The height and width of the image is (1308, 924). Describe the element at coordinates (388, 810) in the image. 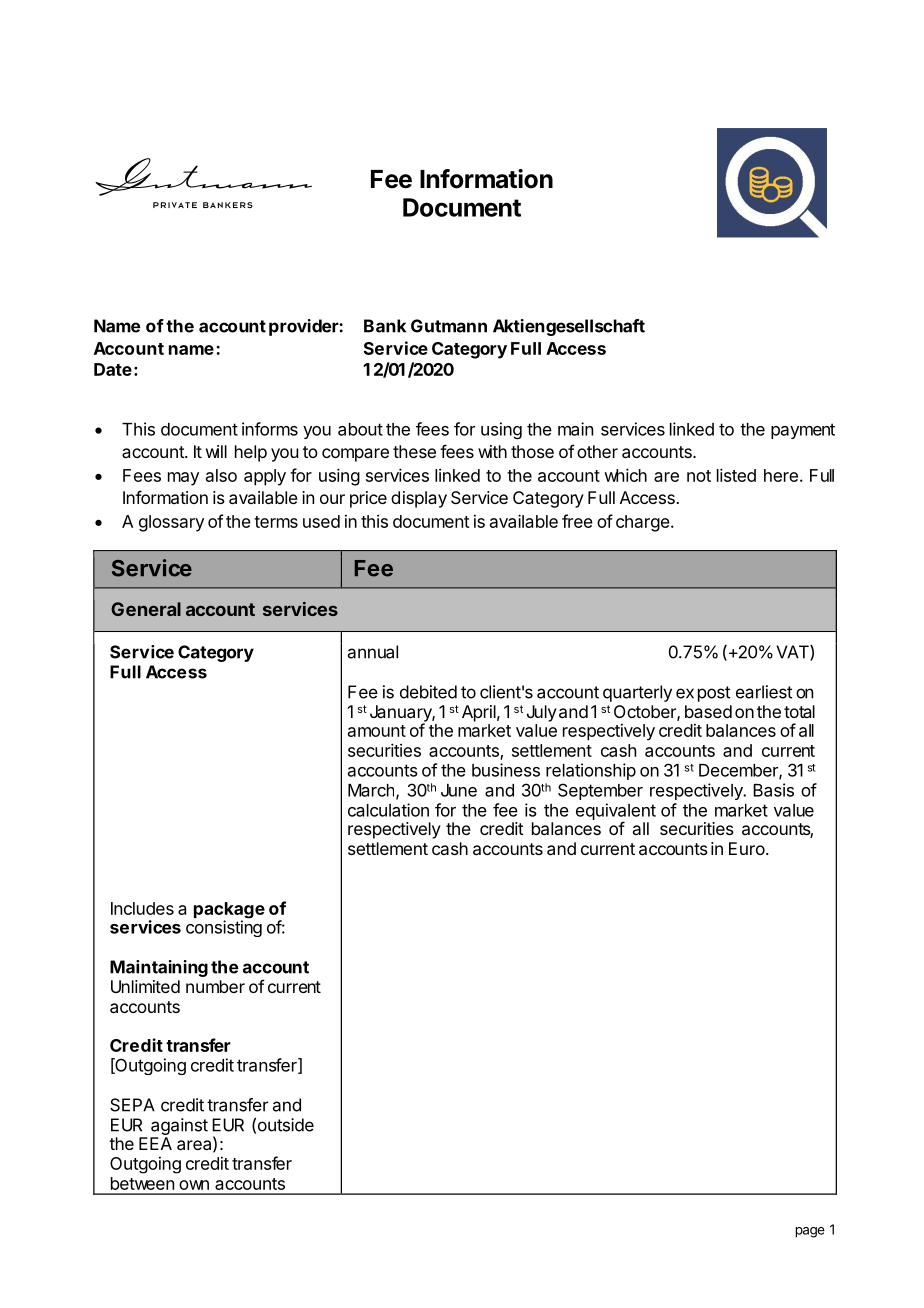

I see `calculation` at that location.
